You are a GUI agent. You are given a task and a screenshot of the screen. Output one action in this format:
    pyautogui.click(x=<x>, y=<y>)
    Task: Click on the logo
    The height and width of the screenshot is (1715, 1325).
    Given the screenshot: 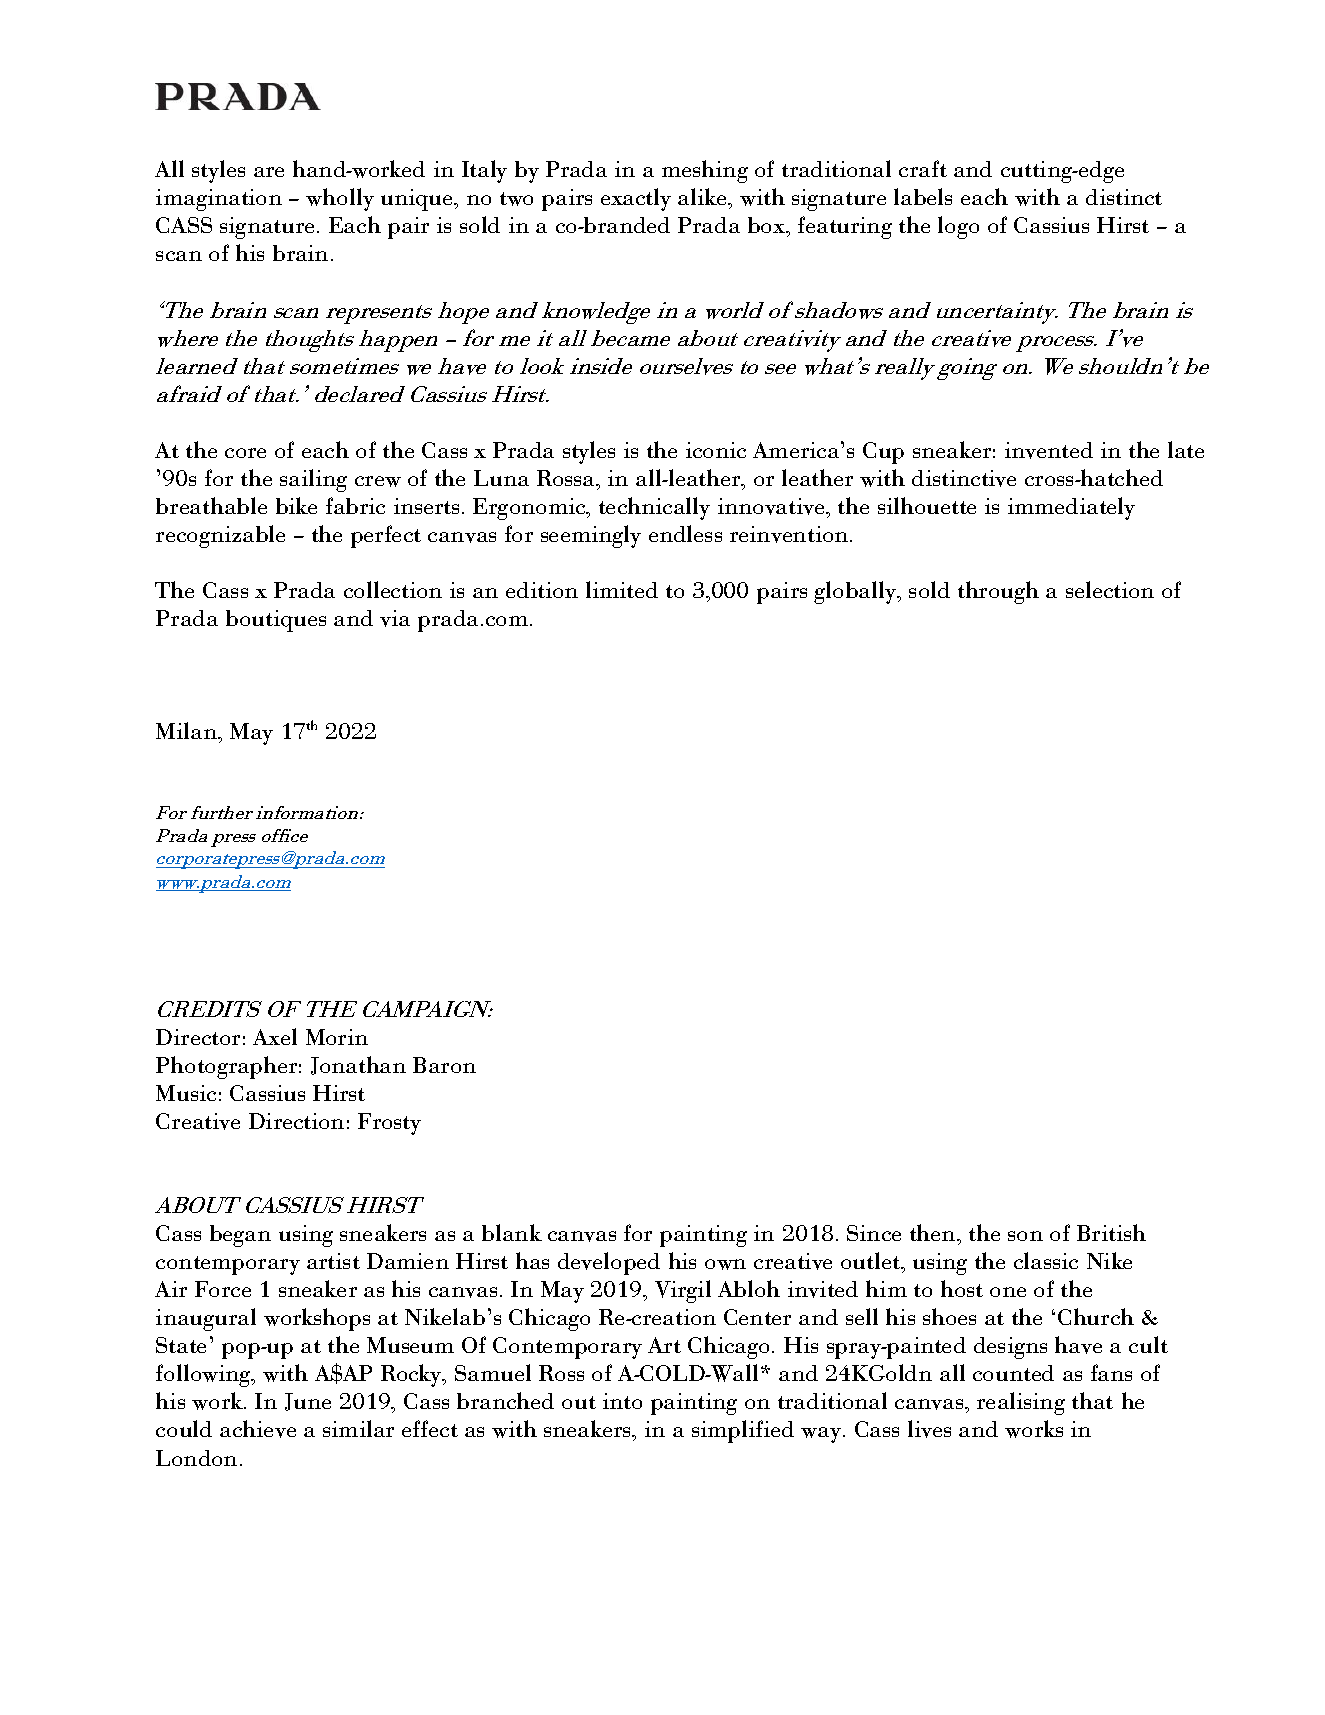 What is the action you would take?
    pyautogui.click(x=958, y=227)
